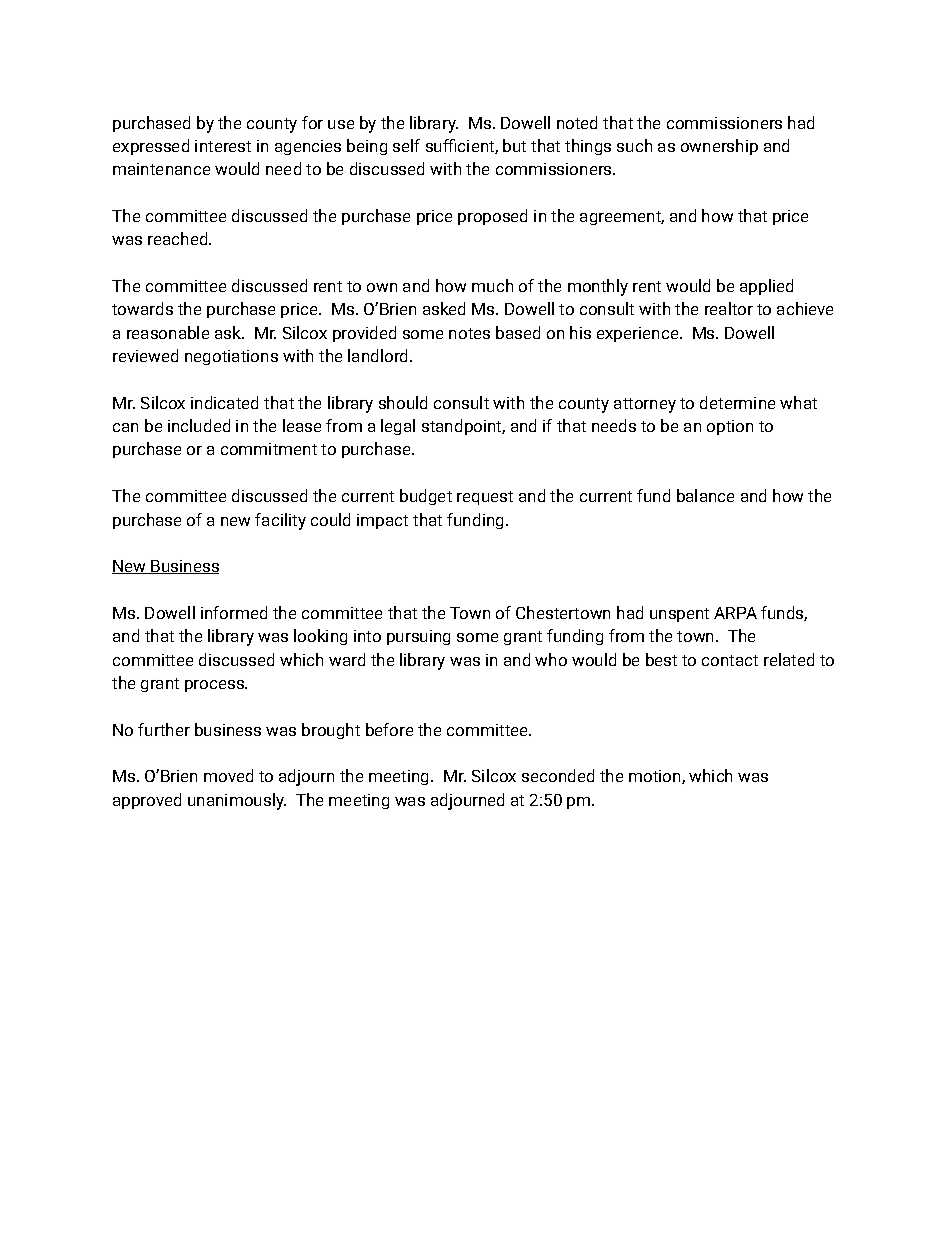  What do you see at coordinates (223, 146) in the page?
I see `interest` at bounding box center [223, 146].
